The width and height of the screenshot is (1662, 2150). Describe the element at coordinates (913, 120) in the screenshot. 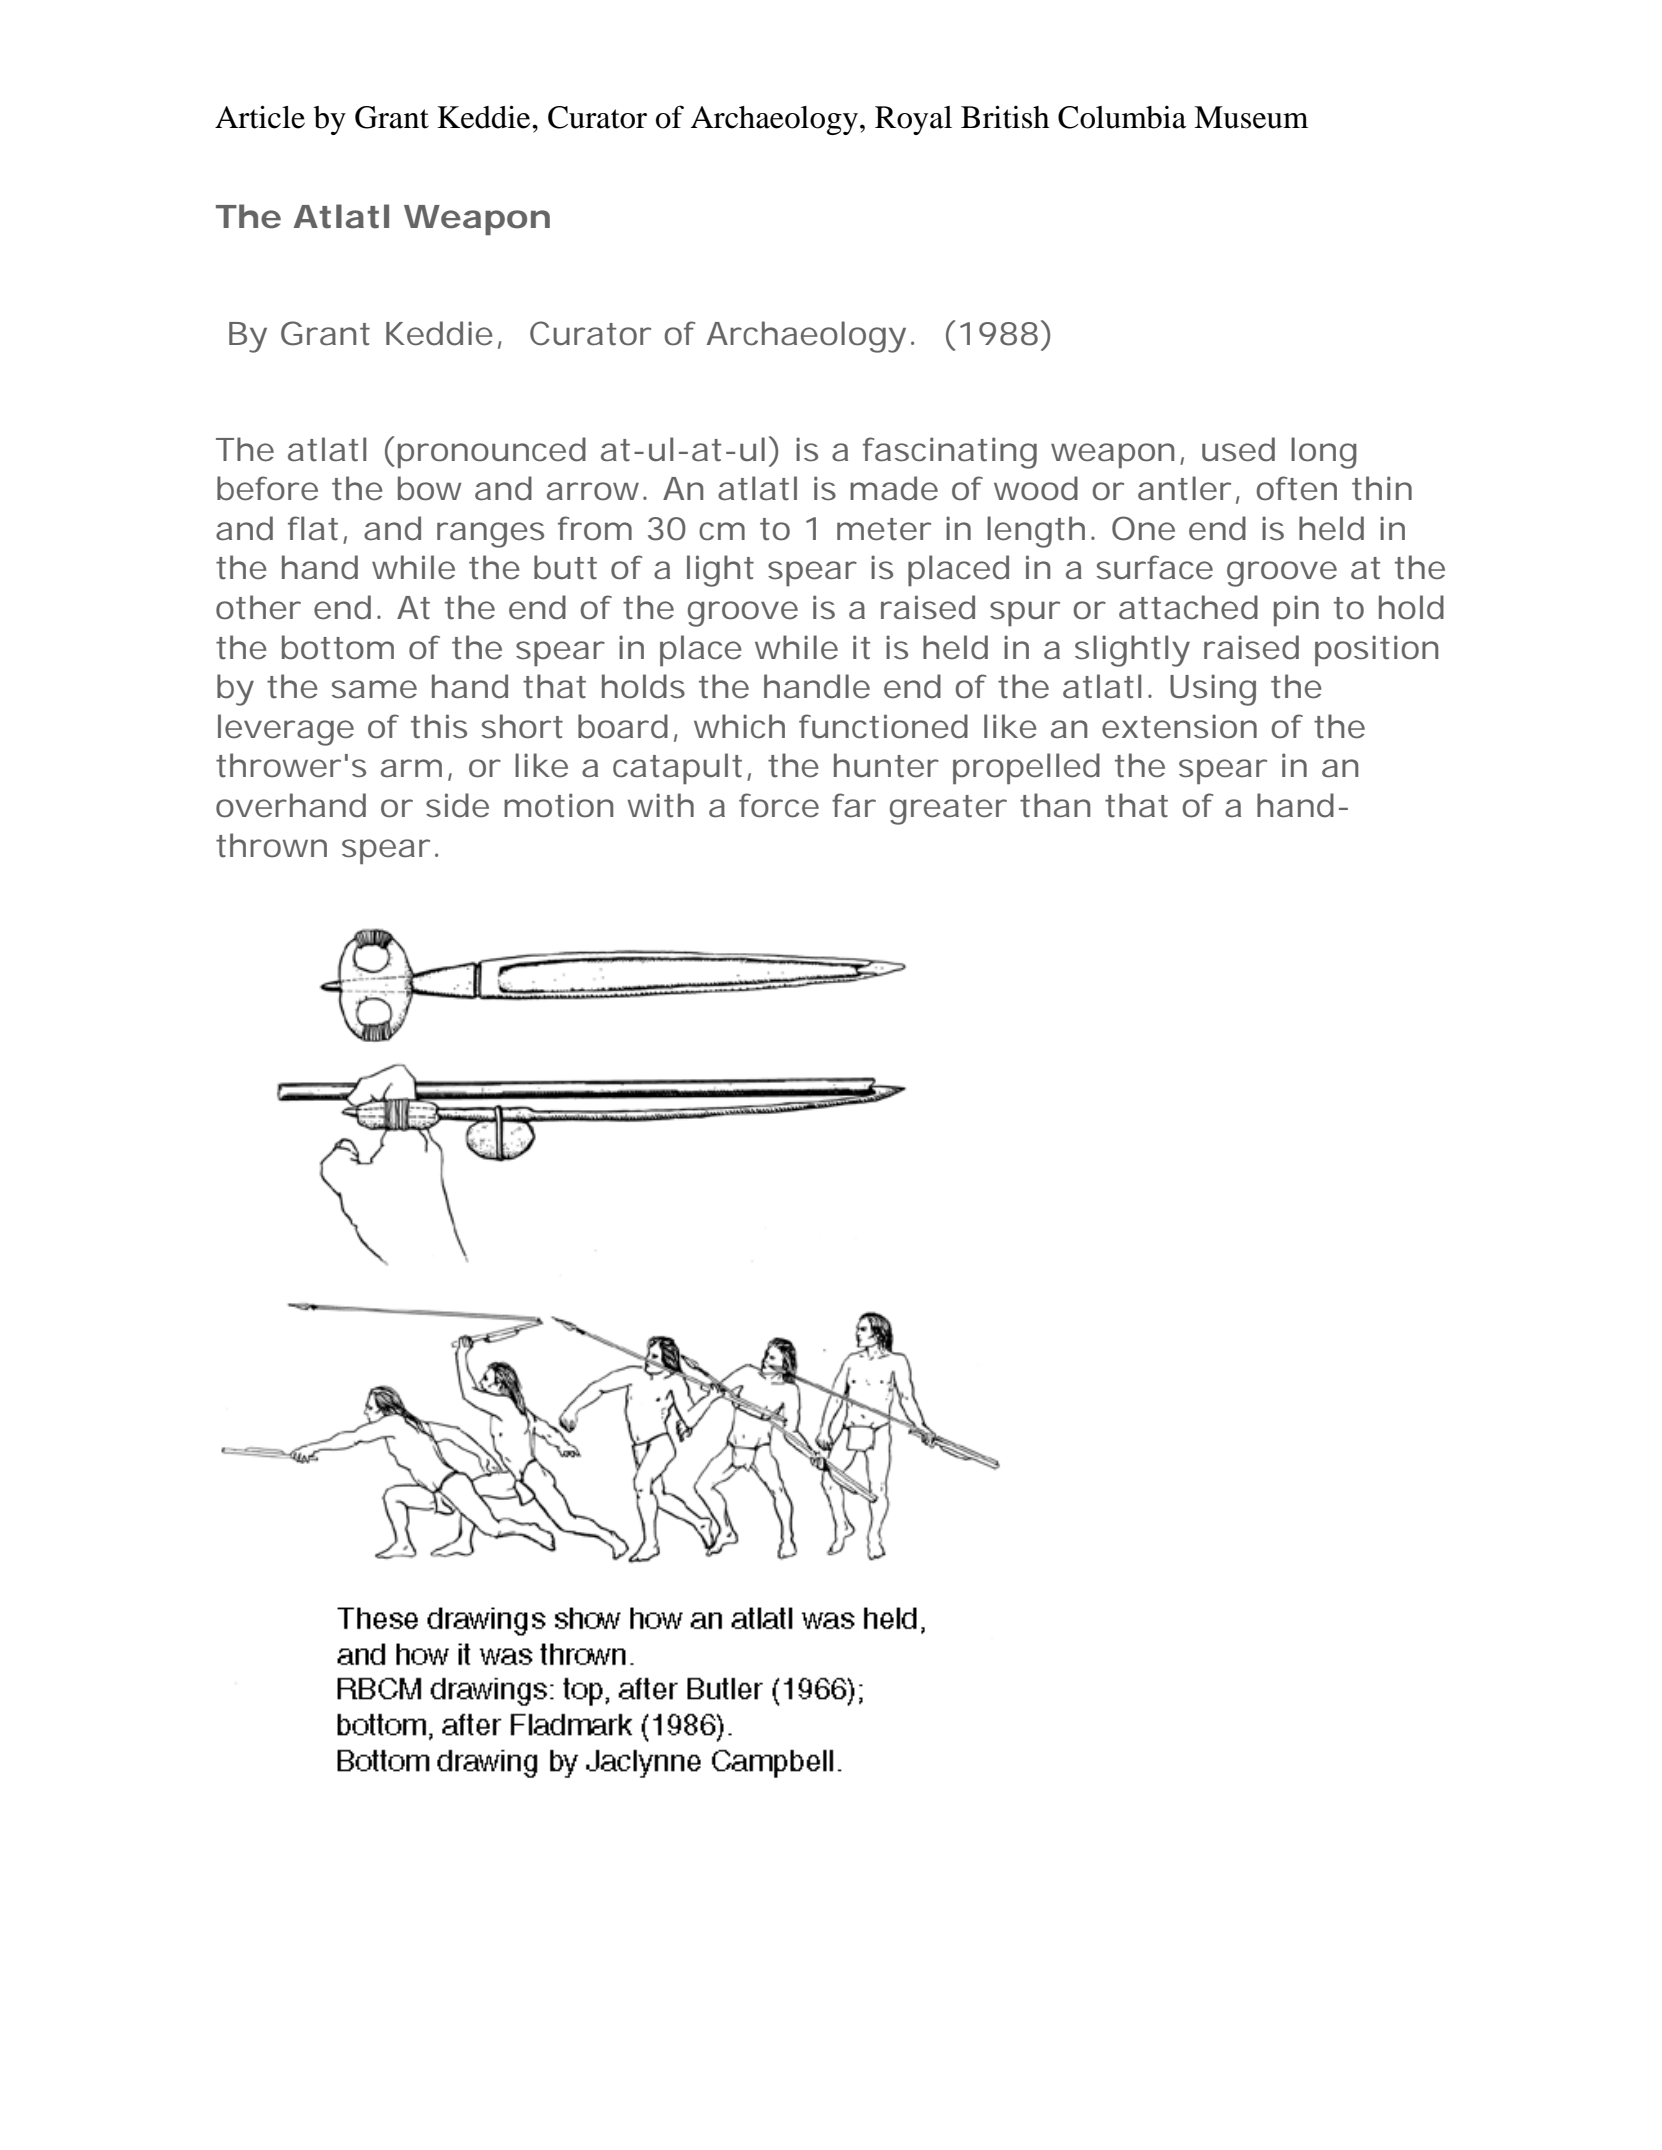

I see `Royal` at that location.
